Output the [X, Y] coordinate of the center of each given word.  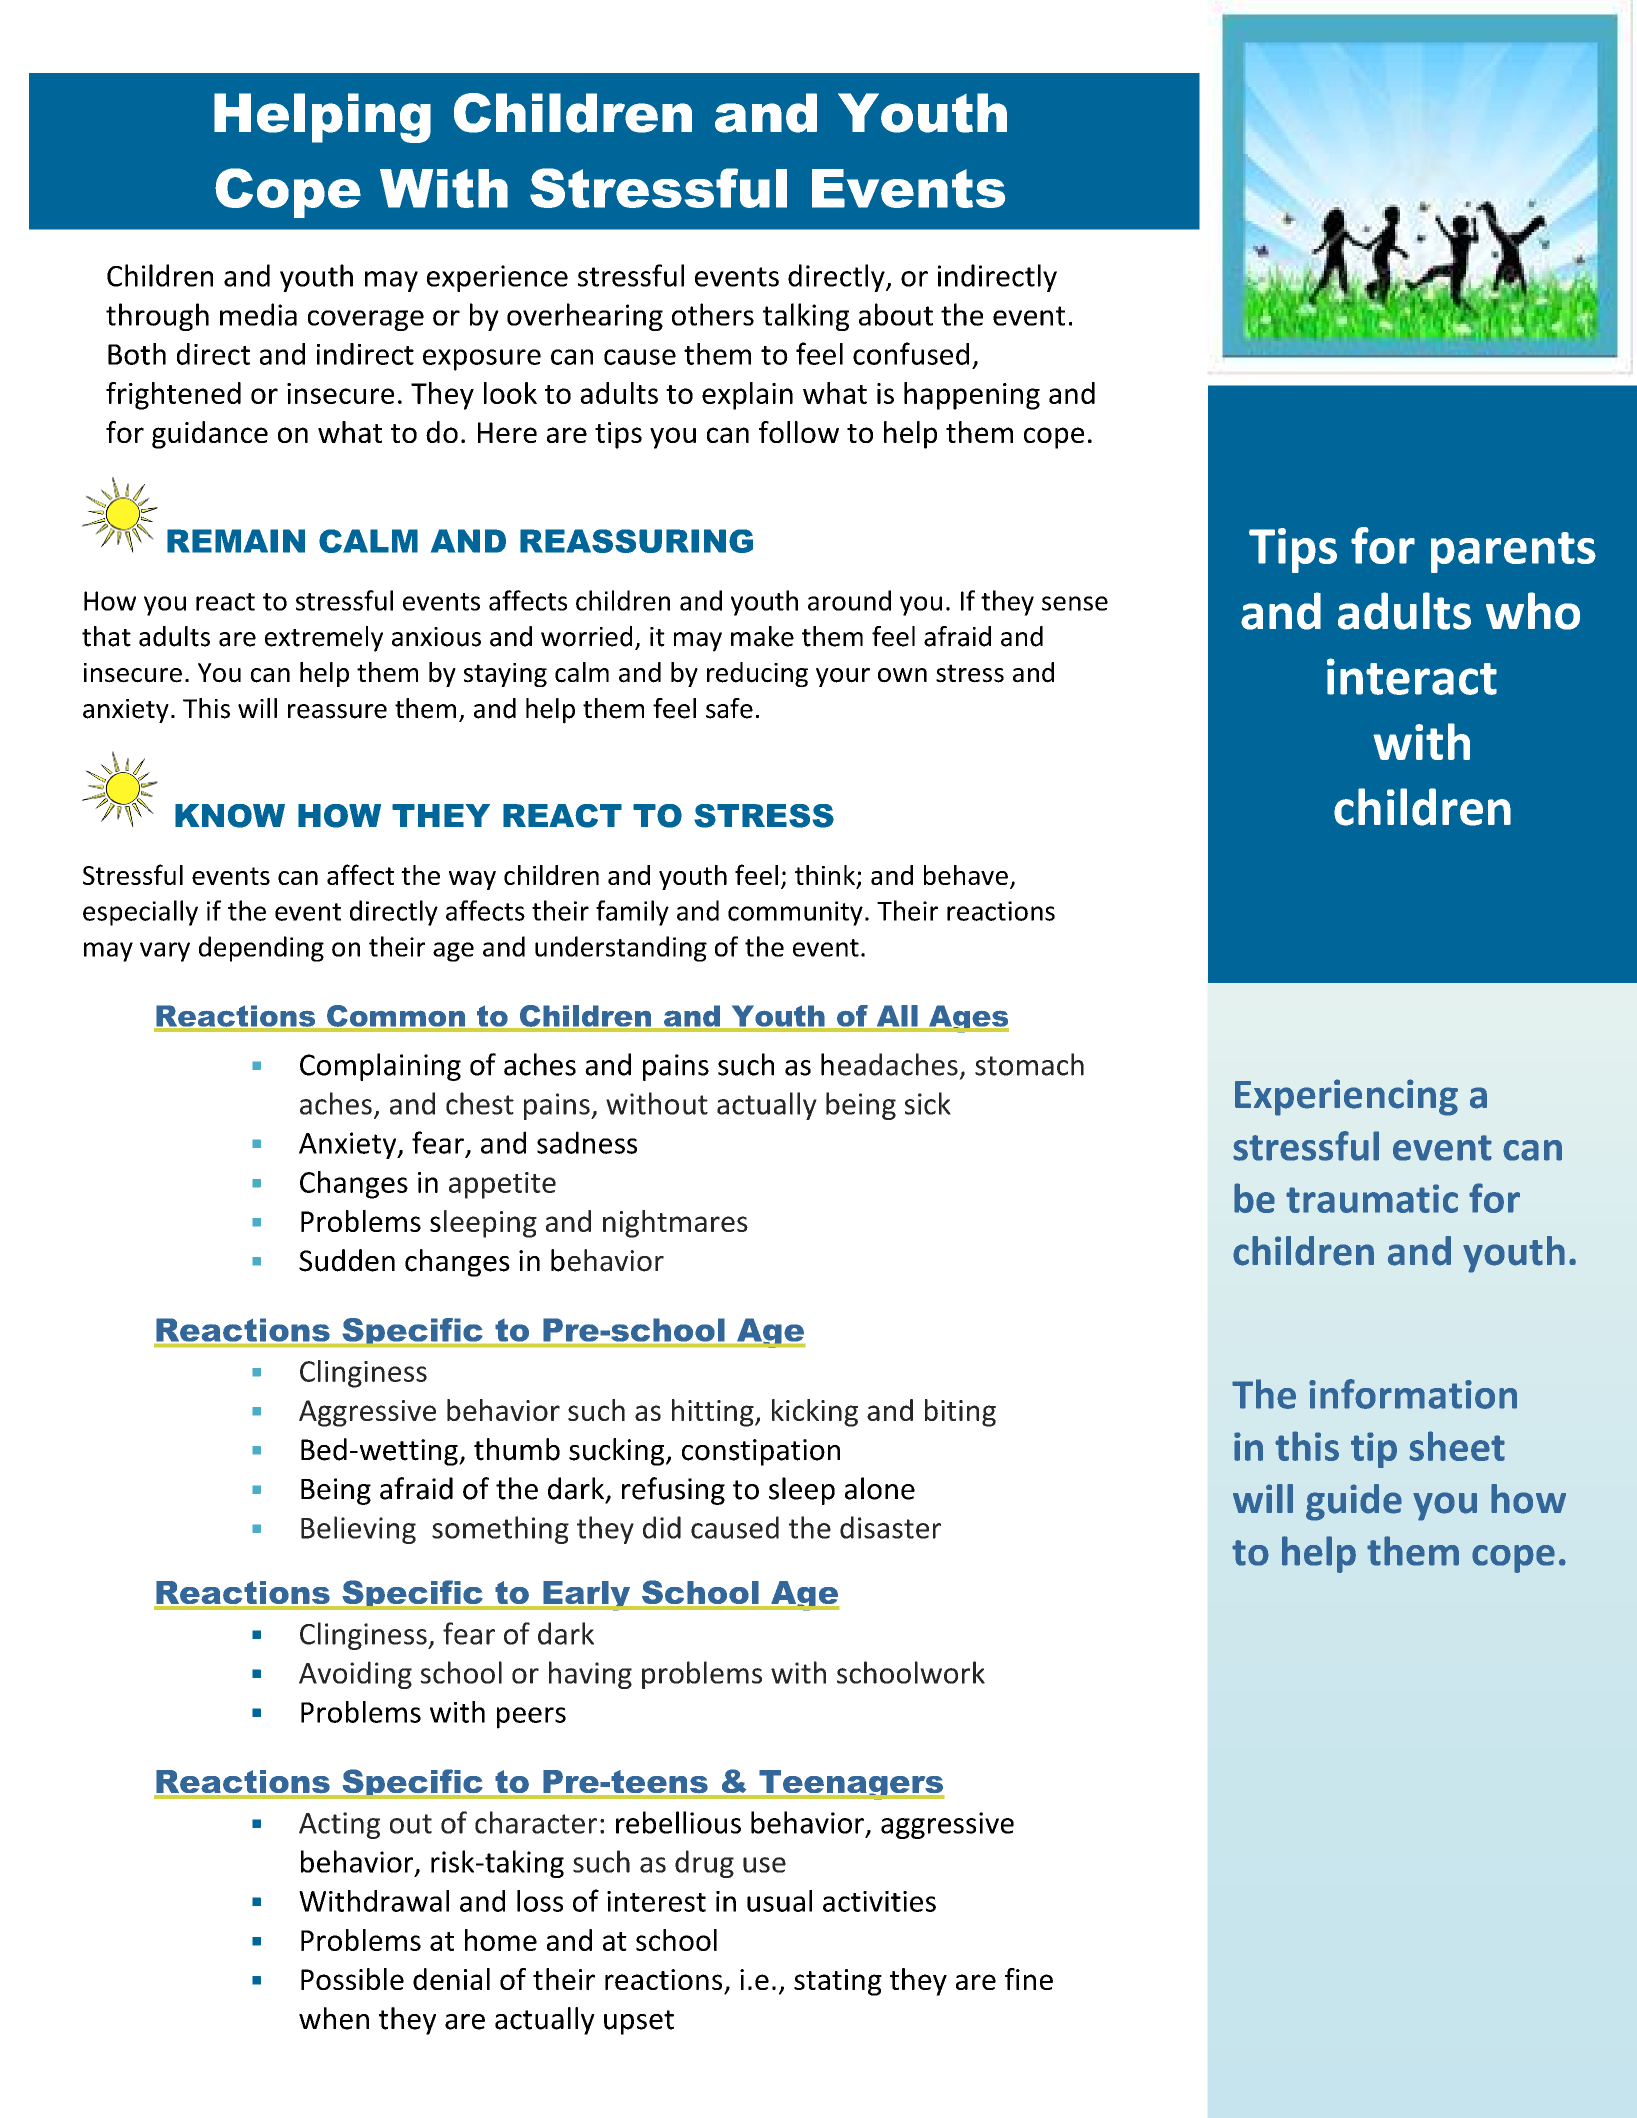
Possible [352, 1979]
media [258, 314]
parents [1513, 552]
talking [806, 317]
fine [1029, 1979]
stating [838, 1982]
